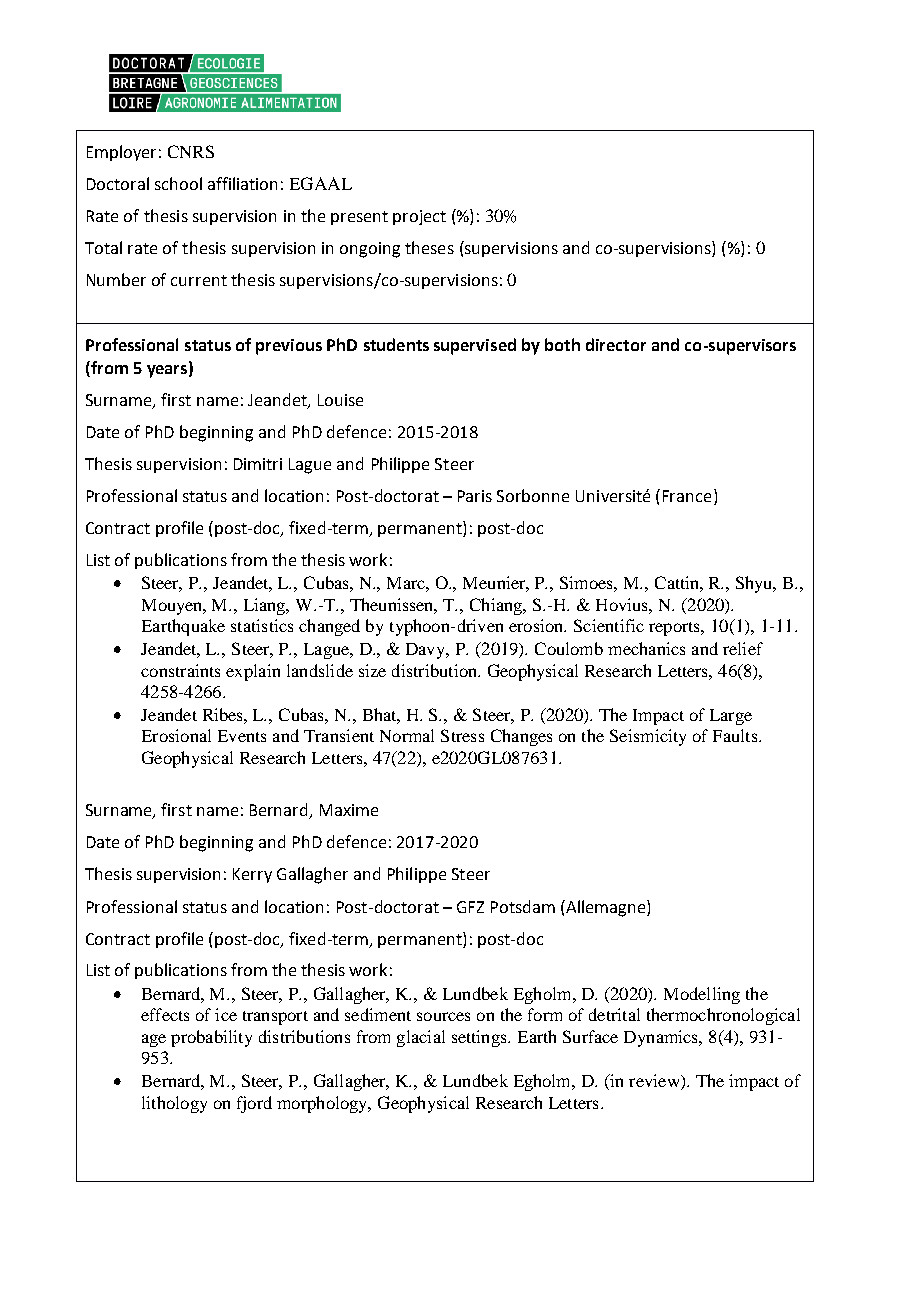 Image resolution: width=924 pixels, height=1308 pixels. Describe the element at coordinates (340, 400) in the document. I see `Louise` at that location.
